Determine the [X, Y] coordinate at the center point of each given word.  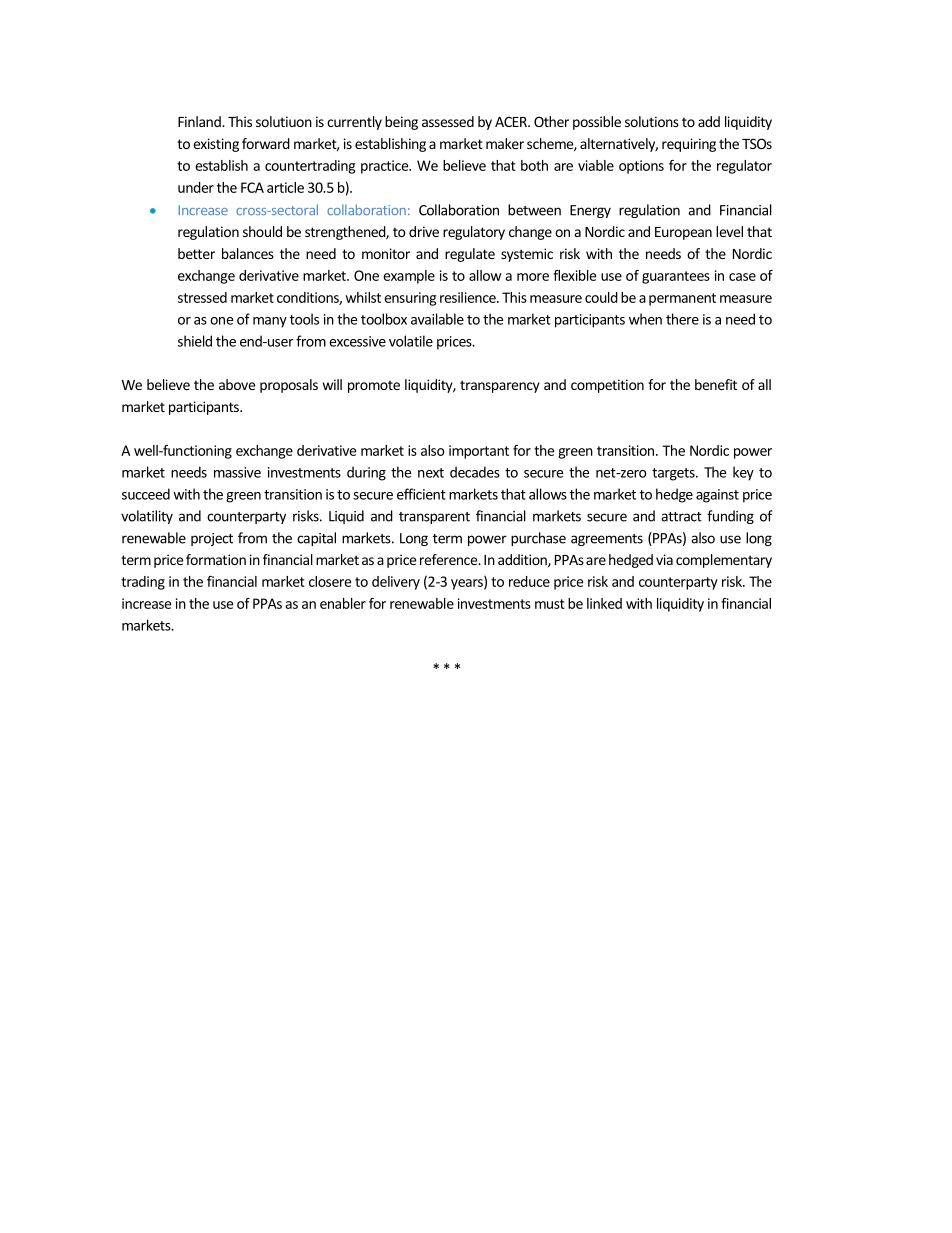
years [468, 584]
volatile [411, 341]
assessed [448, 121]
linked [604, 603]
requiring [689, 145]
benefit [716, 384]
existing [216, 145]
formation [216, 559]
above [237, 384]
